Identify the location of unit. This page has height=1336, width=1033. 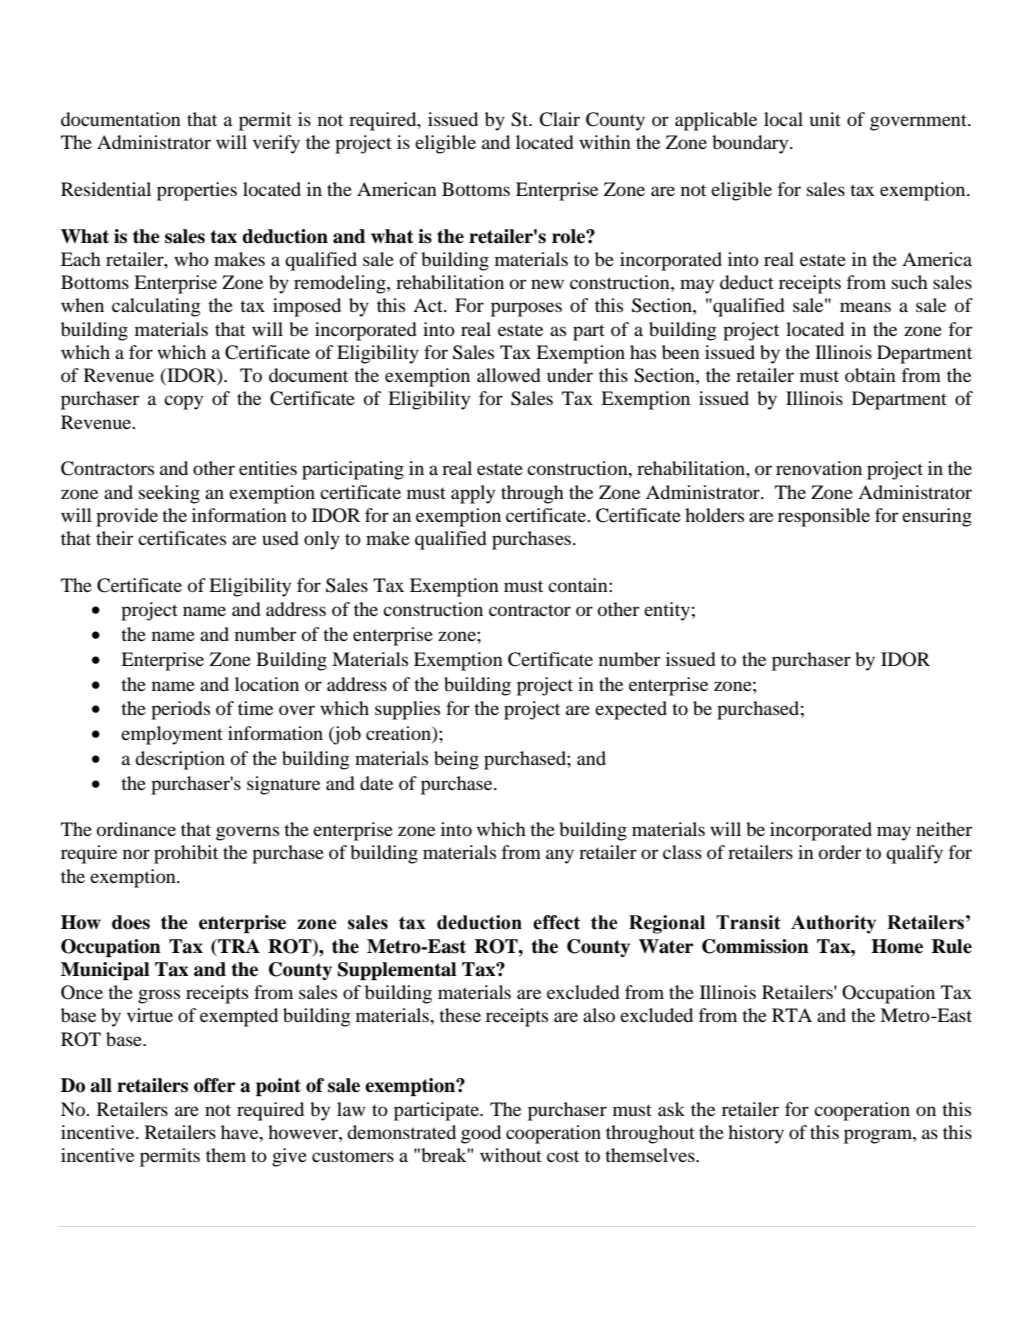
(825, 119).
